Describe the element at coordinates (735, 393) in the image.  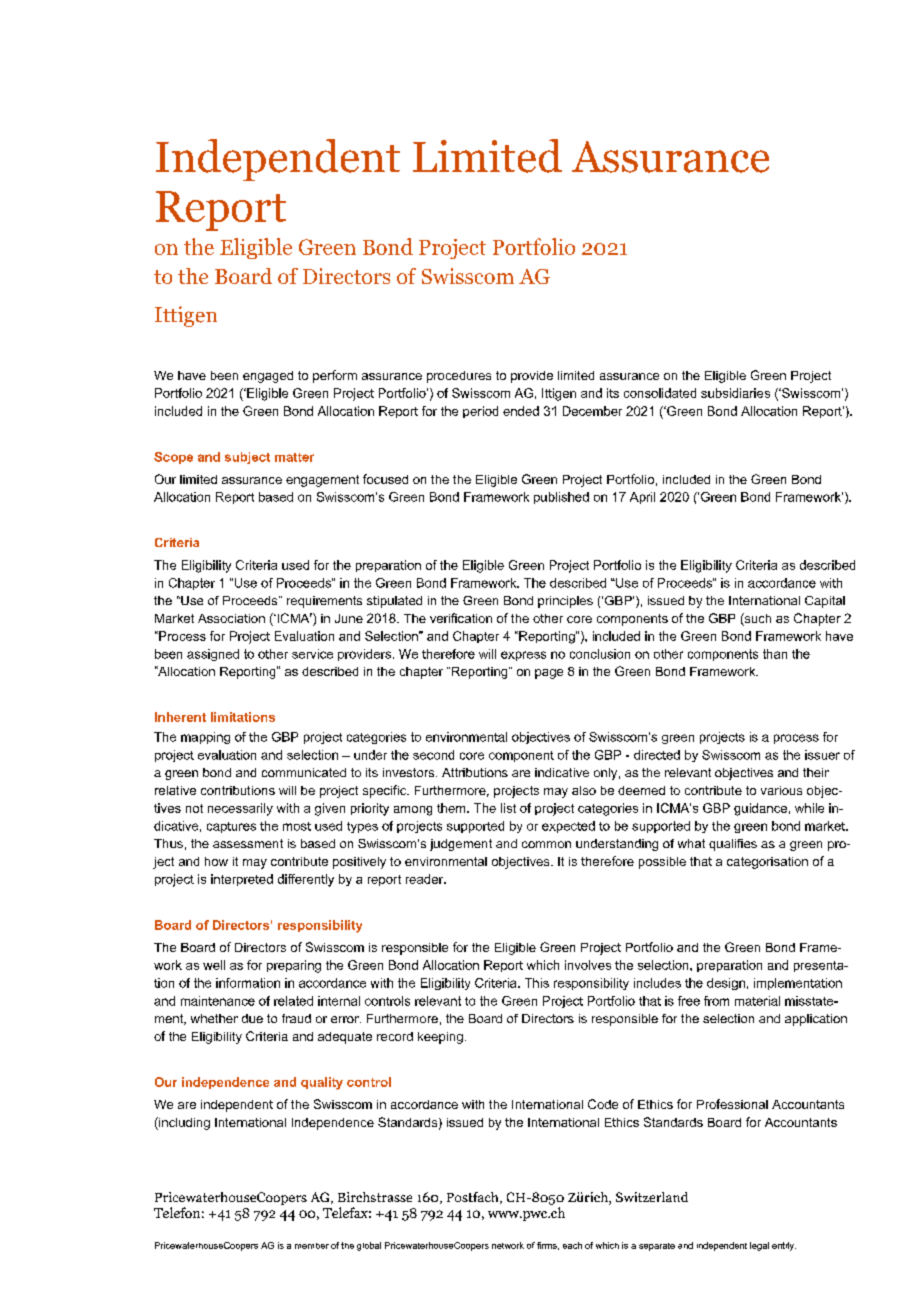
I see `subsidiaries` at that location.
